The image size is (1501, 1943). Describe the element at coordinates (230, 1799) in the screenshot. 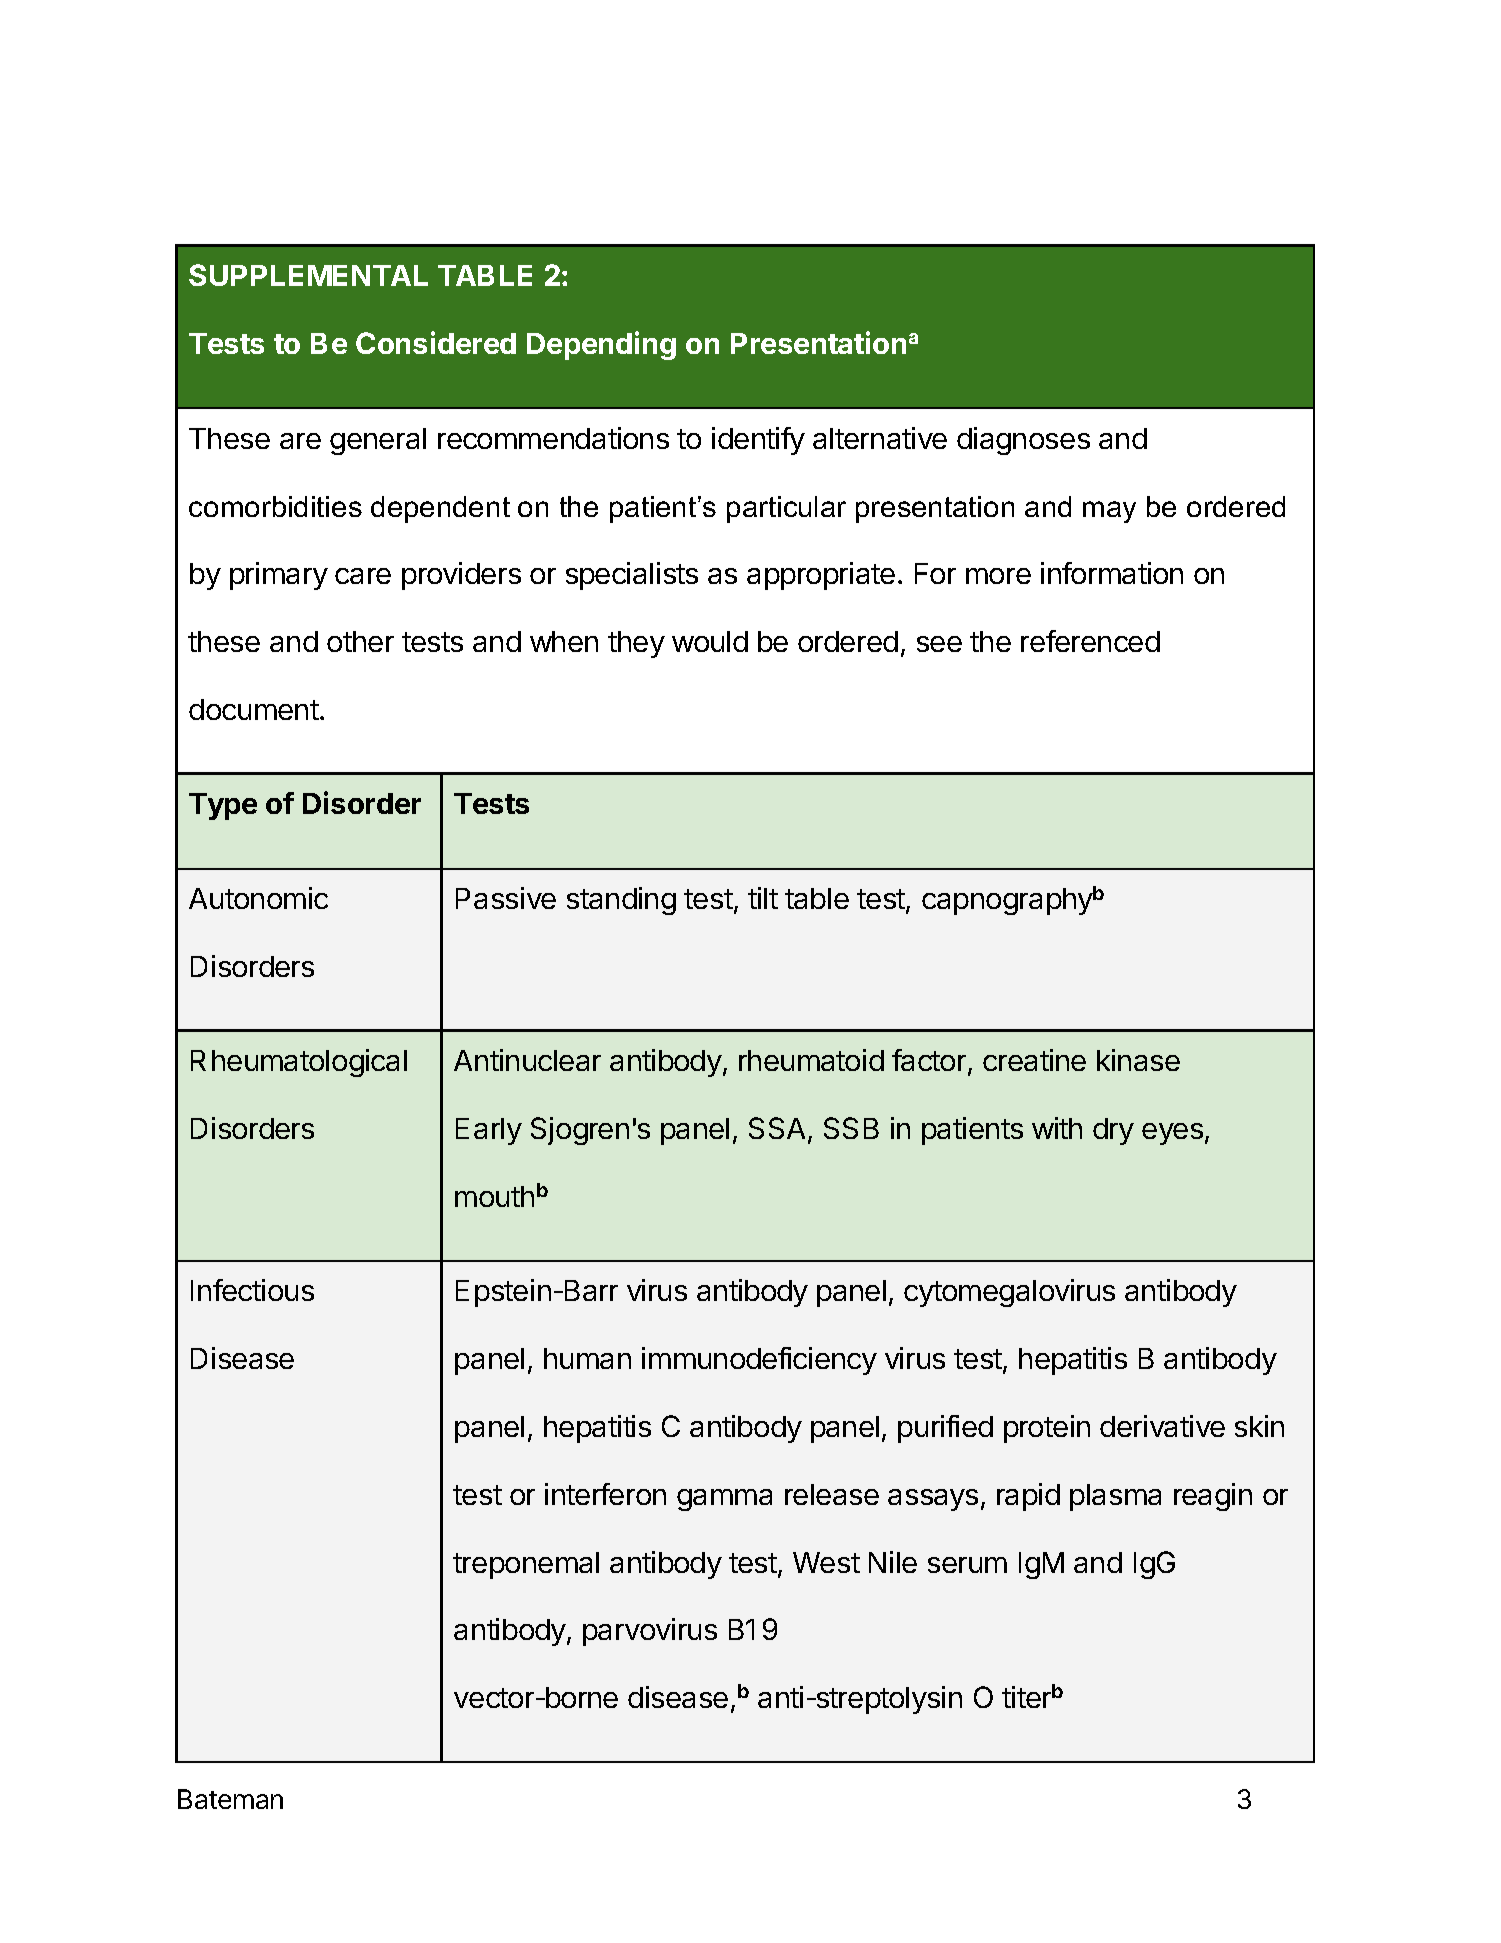

I see `Bateman` at that location.
